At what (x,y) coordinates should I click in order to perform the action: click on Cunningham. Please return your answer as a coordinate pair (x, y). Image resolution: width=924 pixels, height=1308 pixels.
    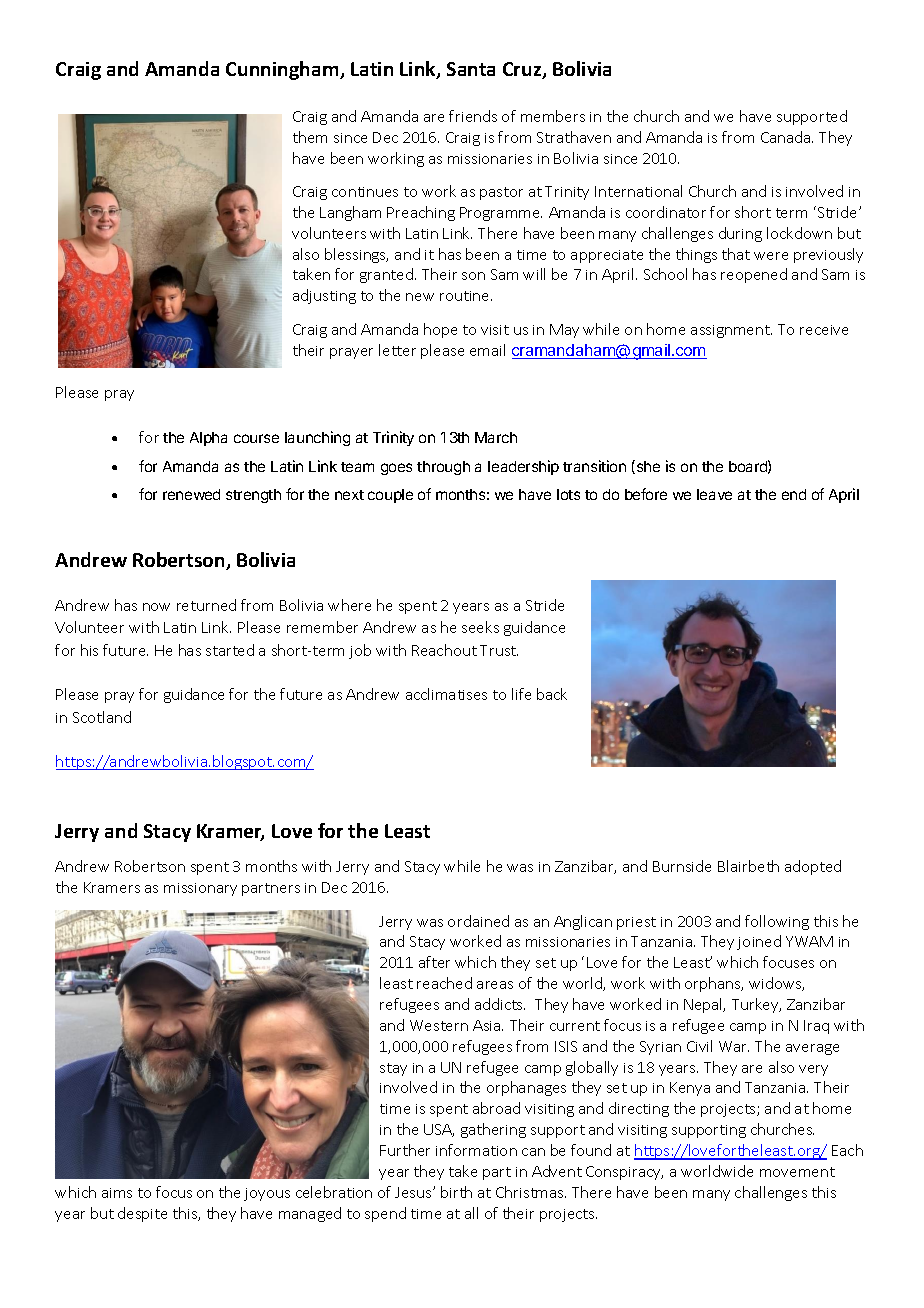
    Looking at the image, I should click on (283, 70).
